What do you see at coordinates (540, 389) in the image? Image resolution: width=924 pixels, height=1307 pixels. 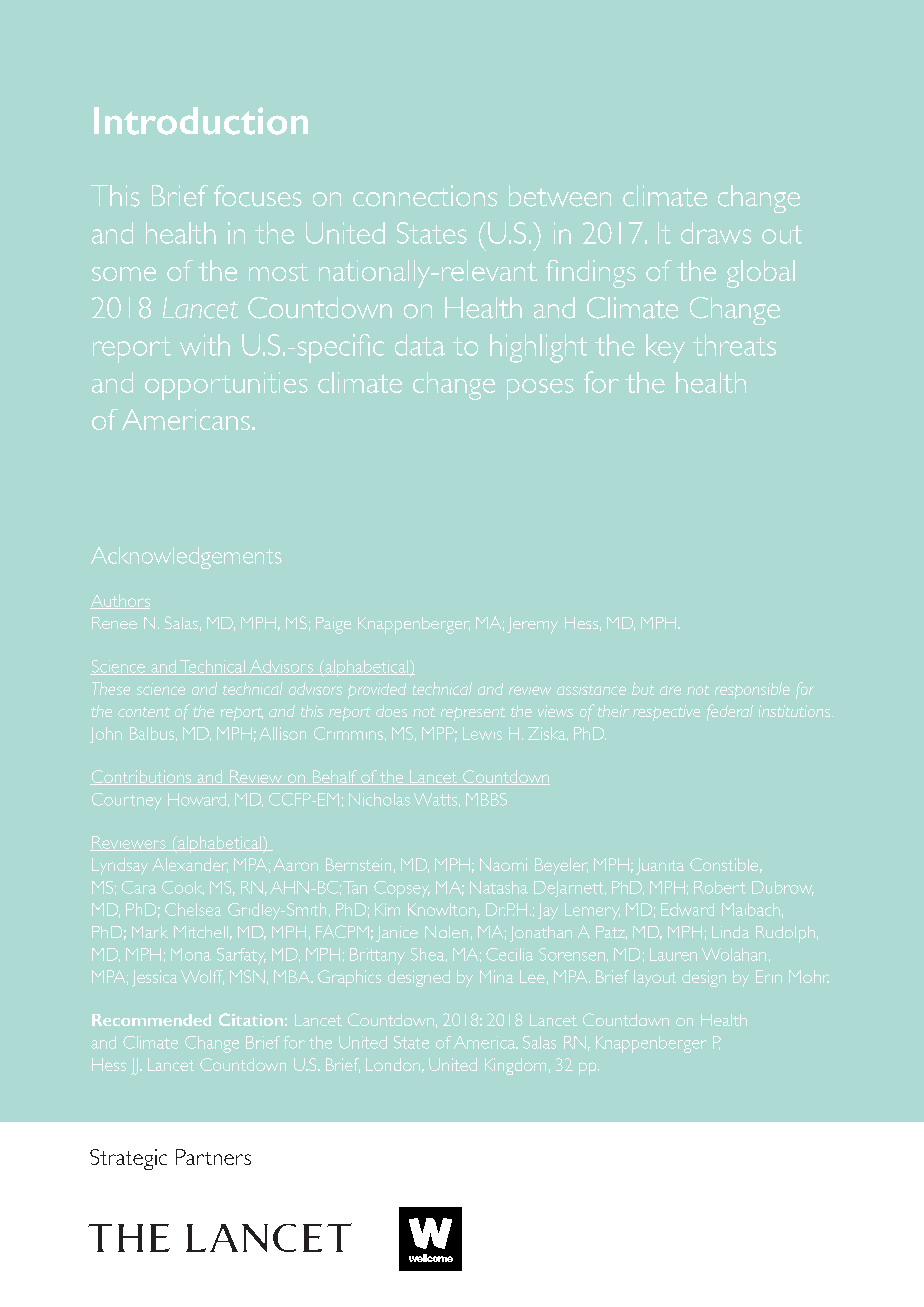 I see `poses` at bounding box center [540, 389].
